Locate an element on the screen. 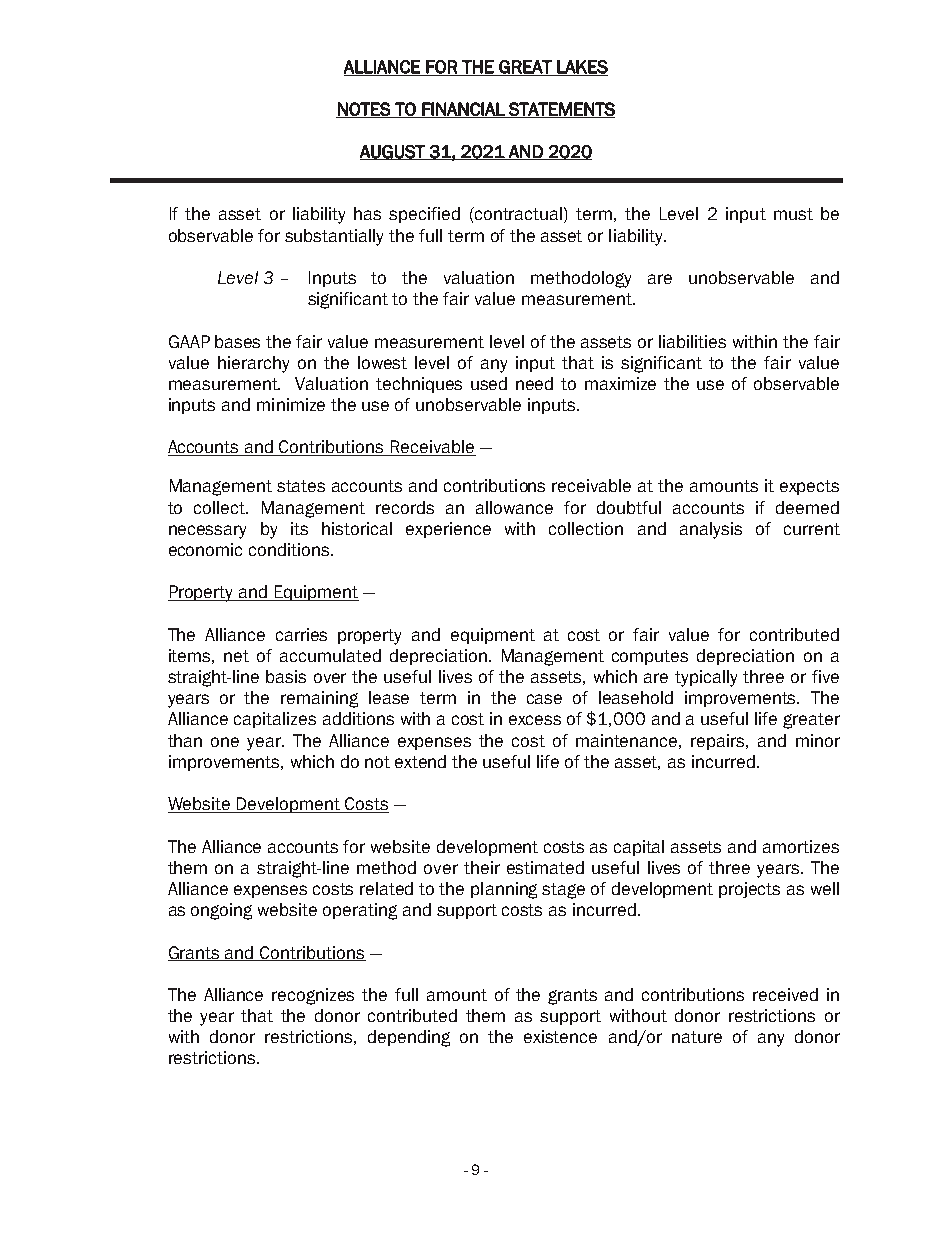  conditions is located at coordinates (290, 549).
